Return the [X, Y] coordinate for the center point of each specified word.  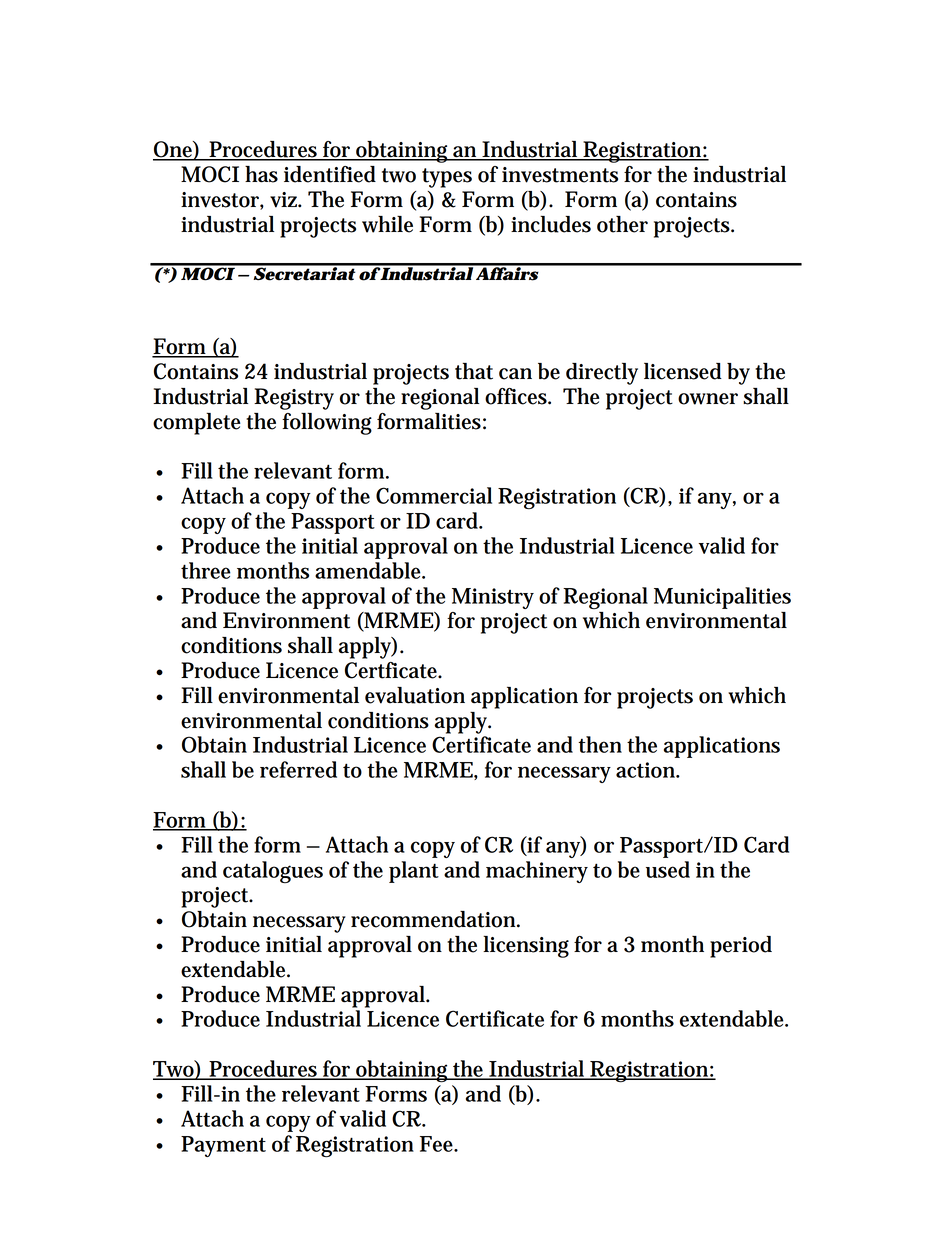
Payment [223, 1146]
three [206, 570]
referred [298, 769]
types [447, 178]
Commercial [434, 495]
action [647, 770]
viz [285, 200]
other [622, 224]
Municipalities [722, 598]
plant [414, 872]
